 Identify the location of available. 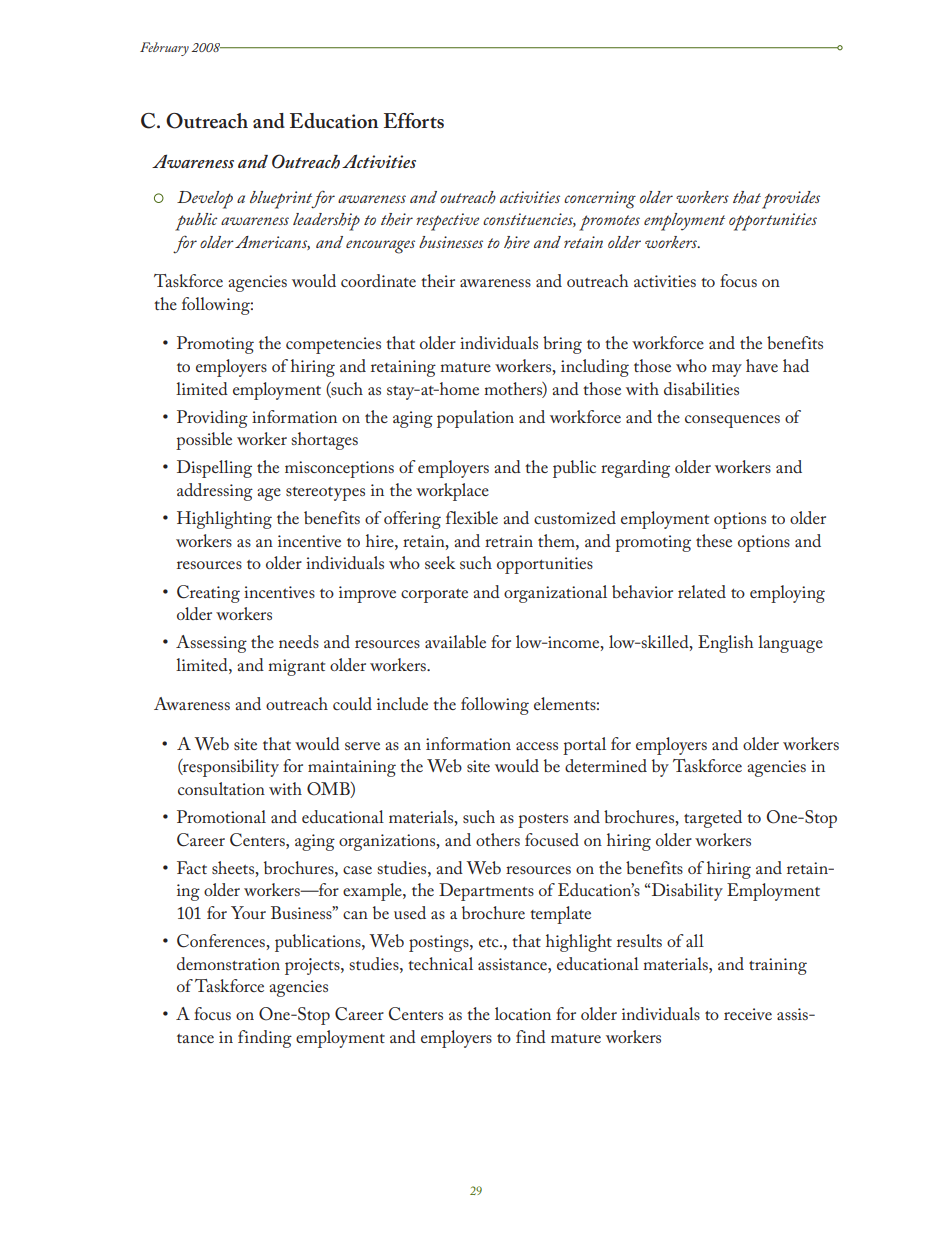
(455, 641).
